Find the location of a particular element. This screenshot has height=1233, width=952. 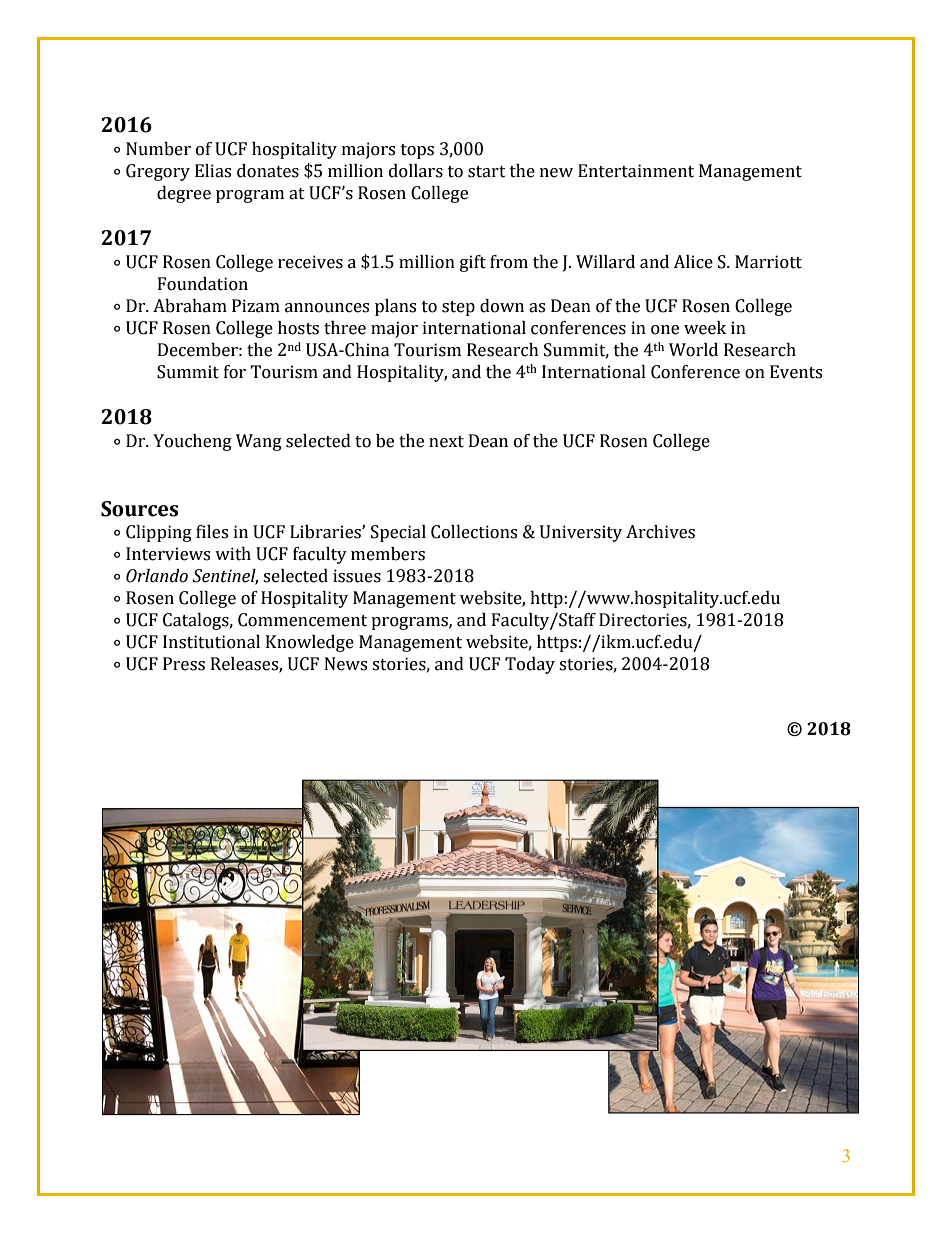

Foundation is located at coordinates (203, 284).
